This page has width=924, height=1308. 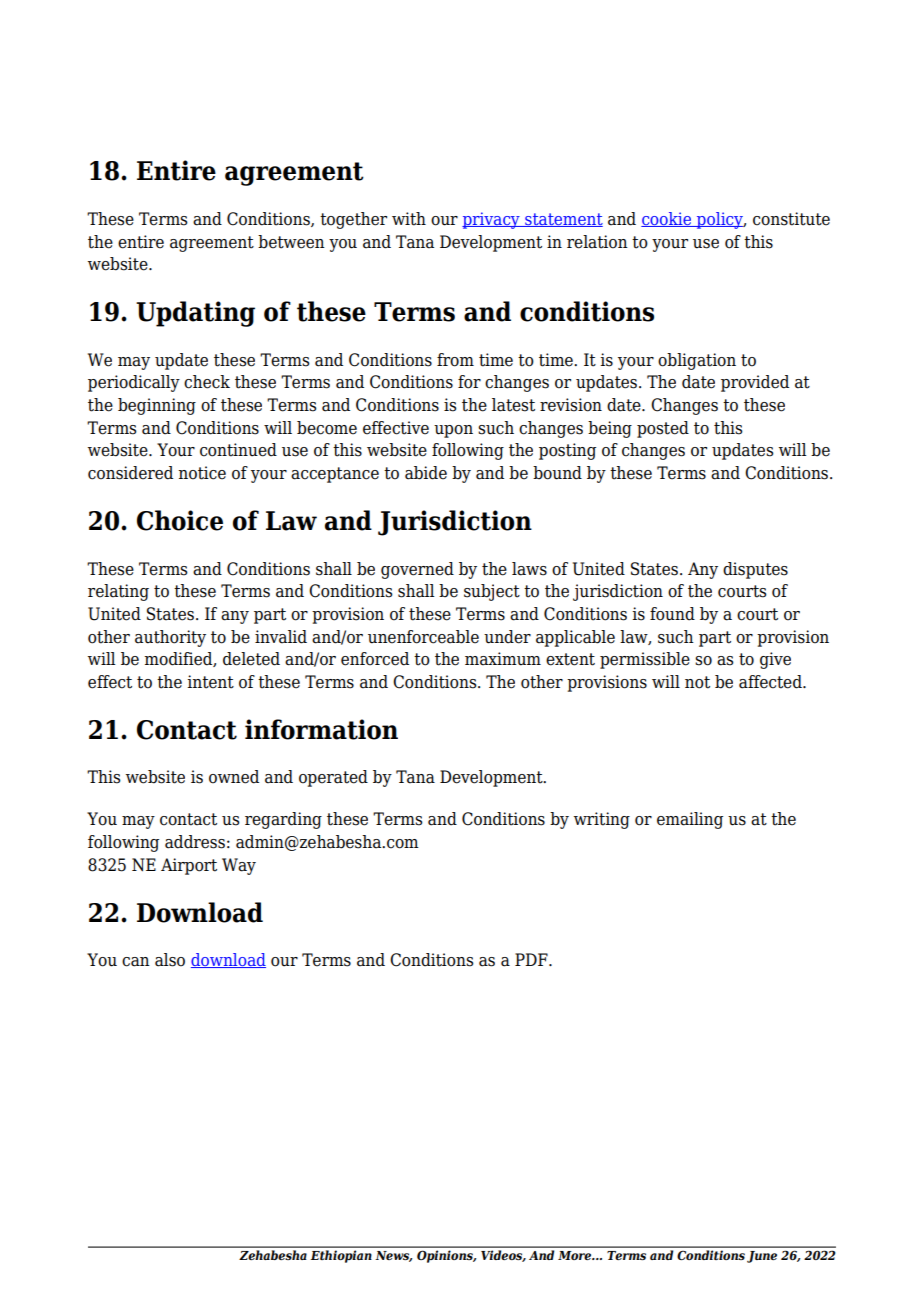 What do you see at coordinates (492, 220) in the page?
I see `privacy` at bounding box center [492, 220].
